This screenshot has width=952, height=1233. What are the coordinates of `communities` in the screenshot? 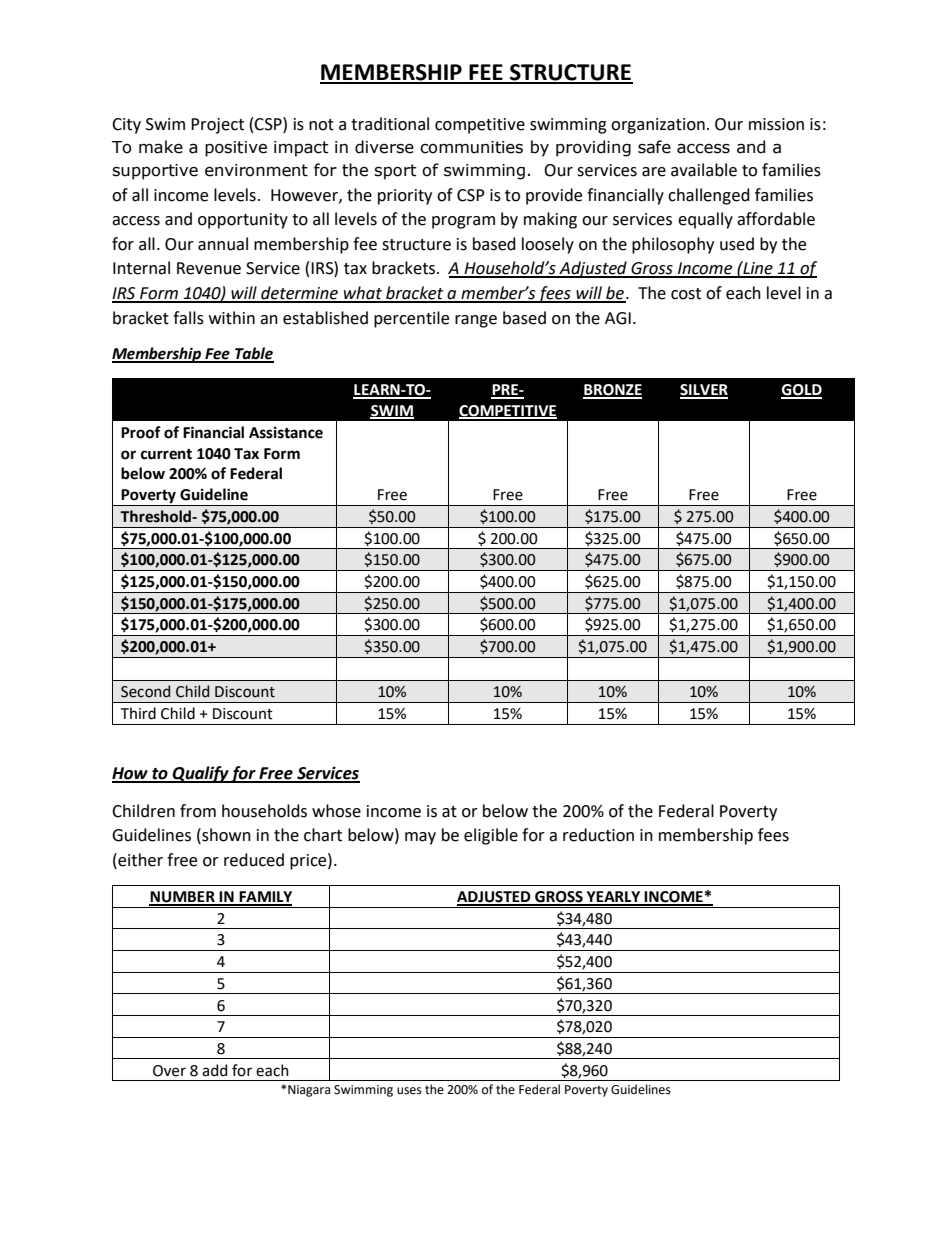 It's located at (471, 147).
